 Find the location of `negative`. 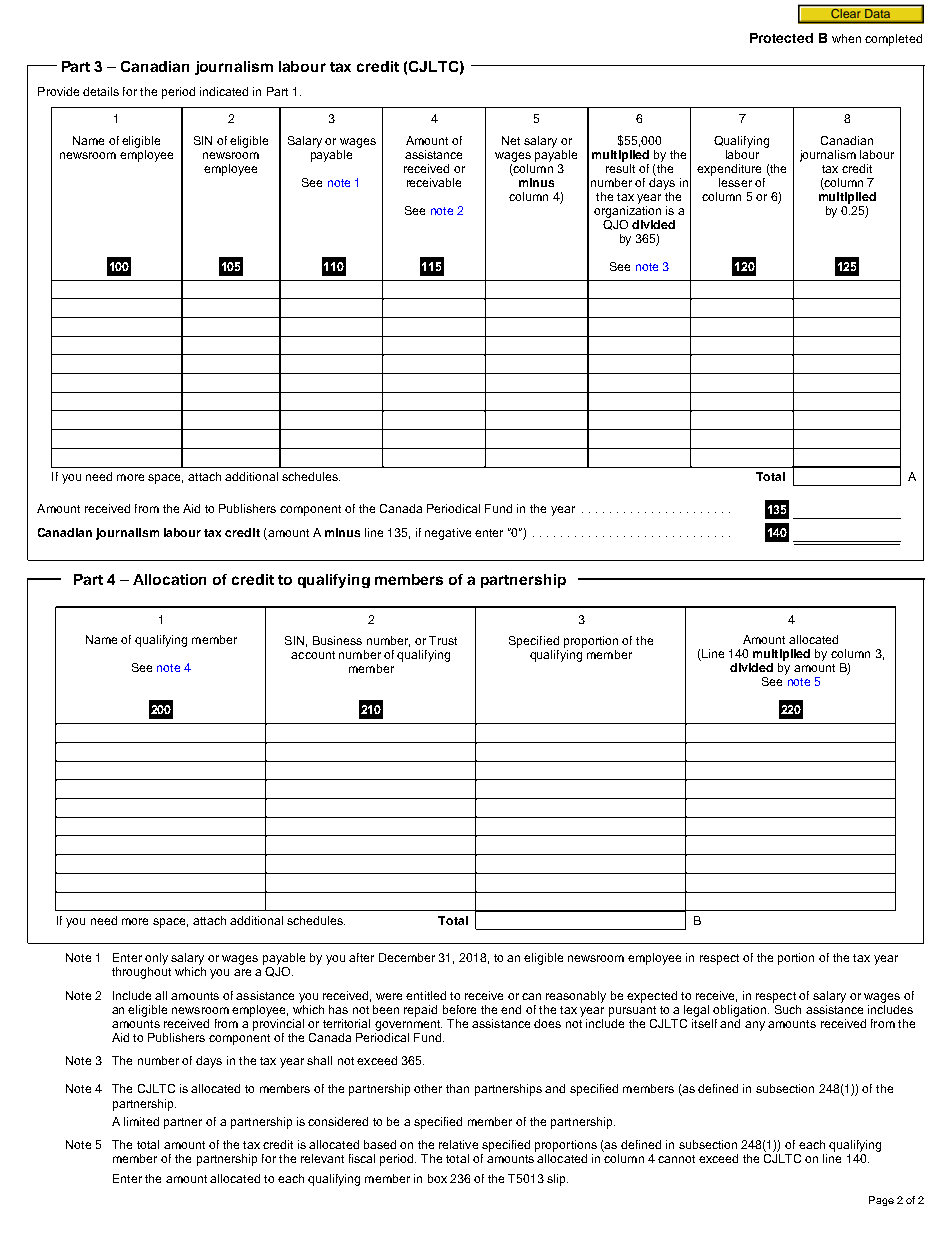

negative is located at coordinates (448, 534).
